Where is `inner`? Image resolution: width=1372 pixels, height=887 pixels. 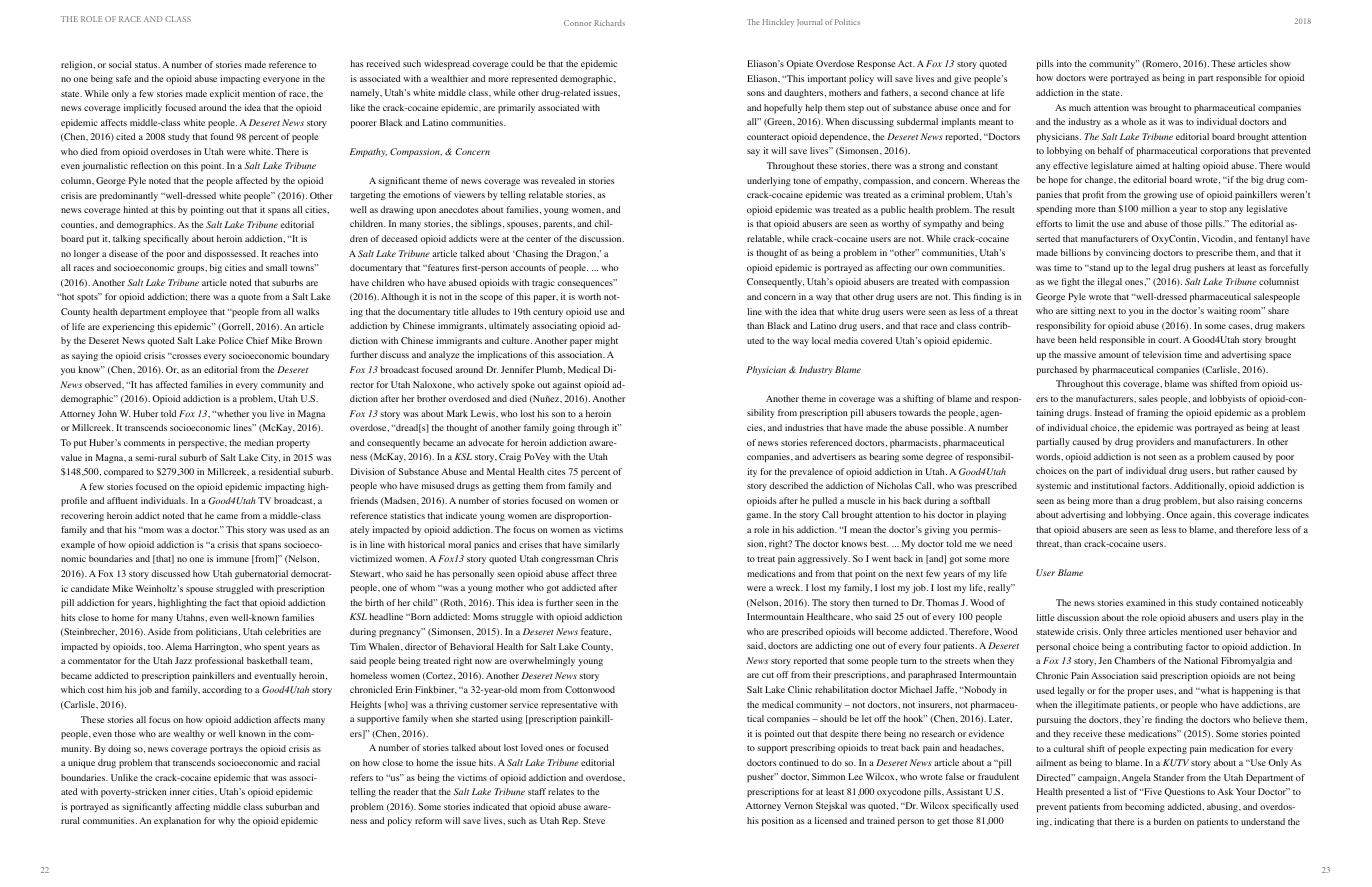 inner is located at coordinates (180, 791).
